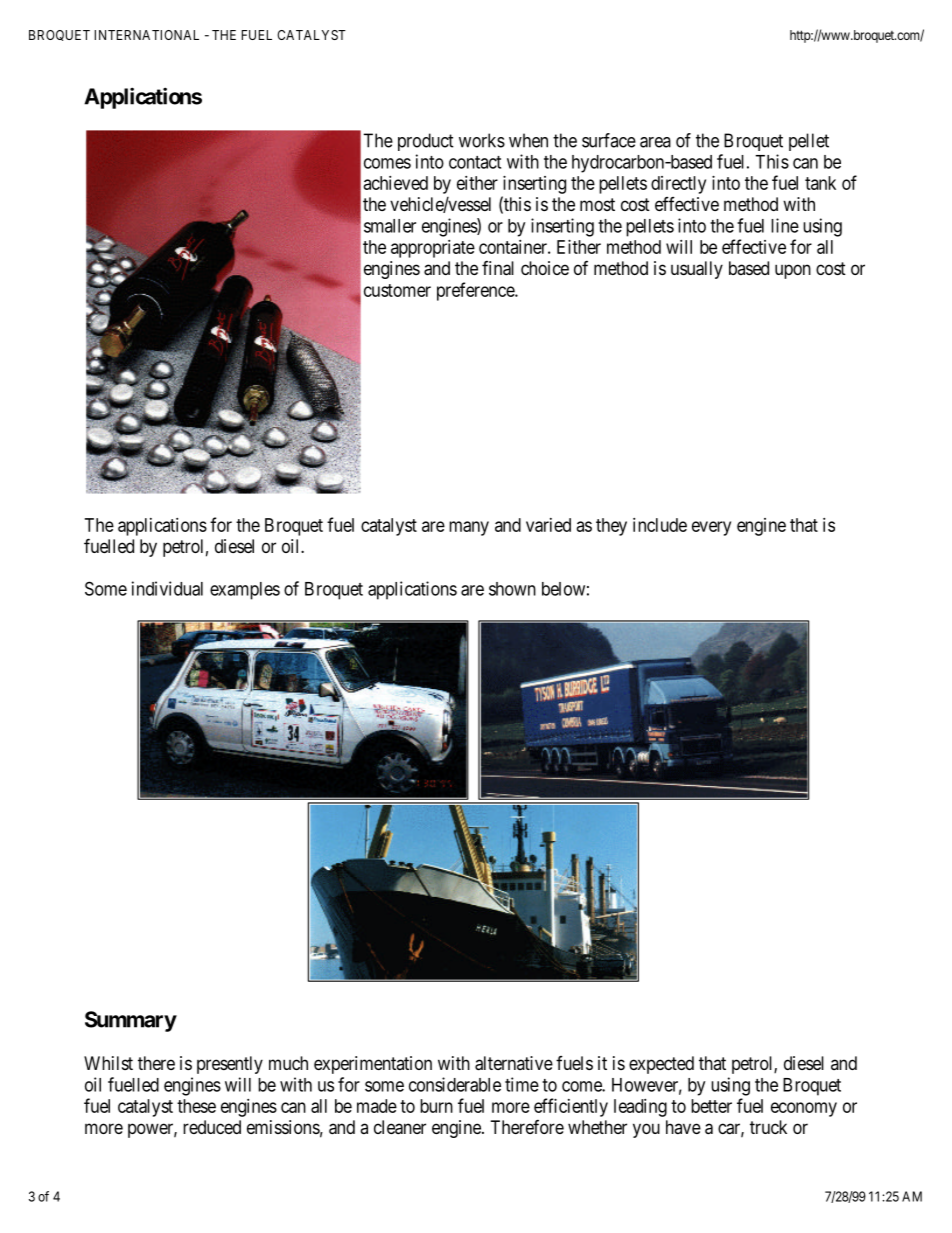  Describe the element at coordinates (167, 588) in the screenshot. I see `individual` at that location.
